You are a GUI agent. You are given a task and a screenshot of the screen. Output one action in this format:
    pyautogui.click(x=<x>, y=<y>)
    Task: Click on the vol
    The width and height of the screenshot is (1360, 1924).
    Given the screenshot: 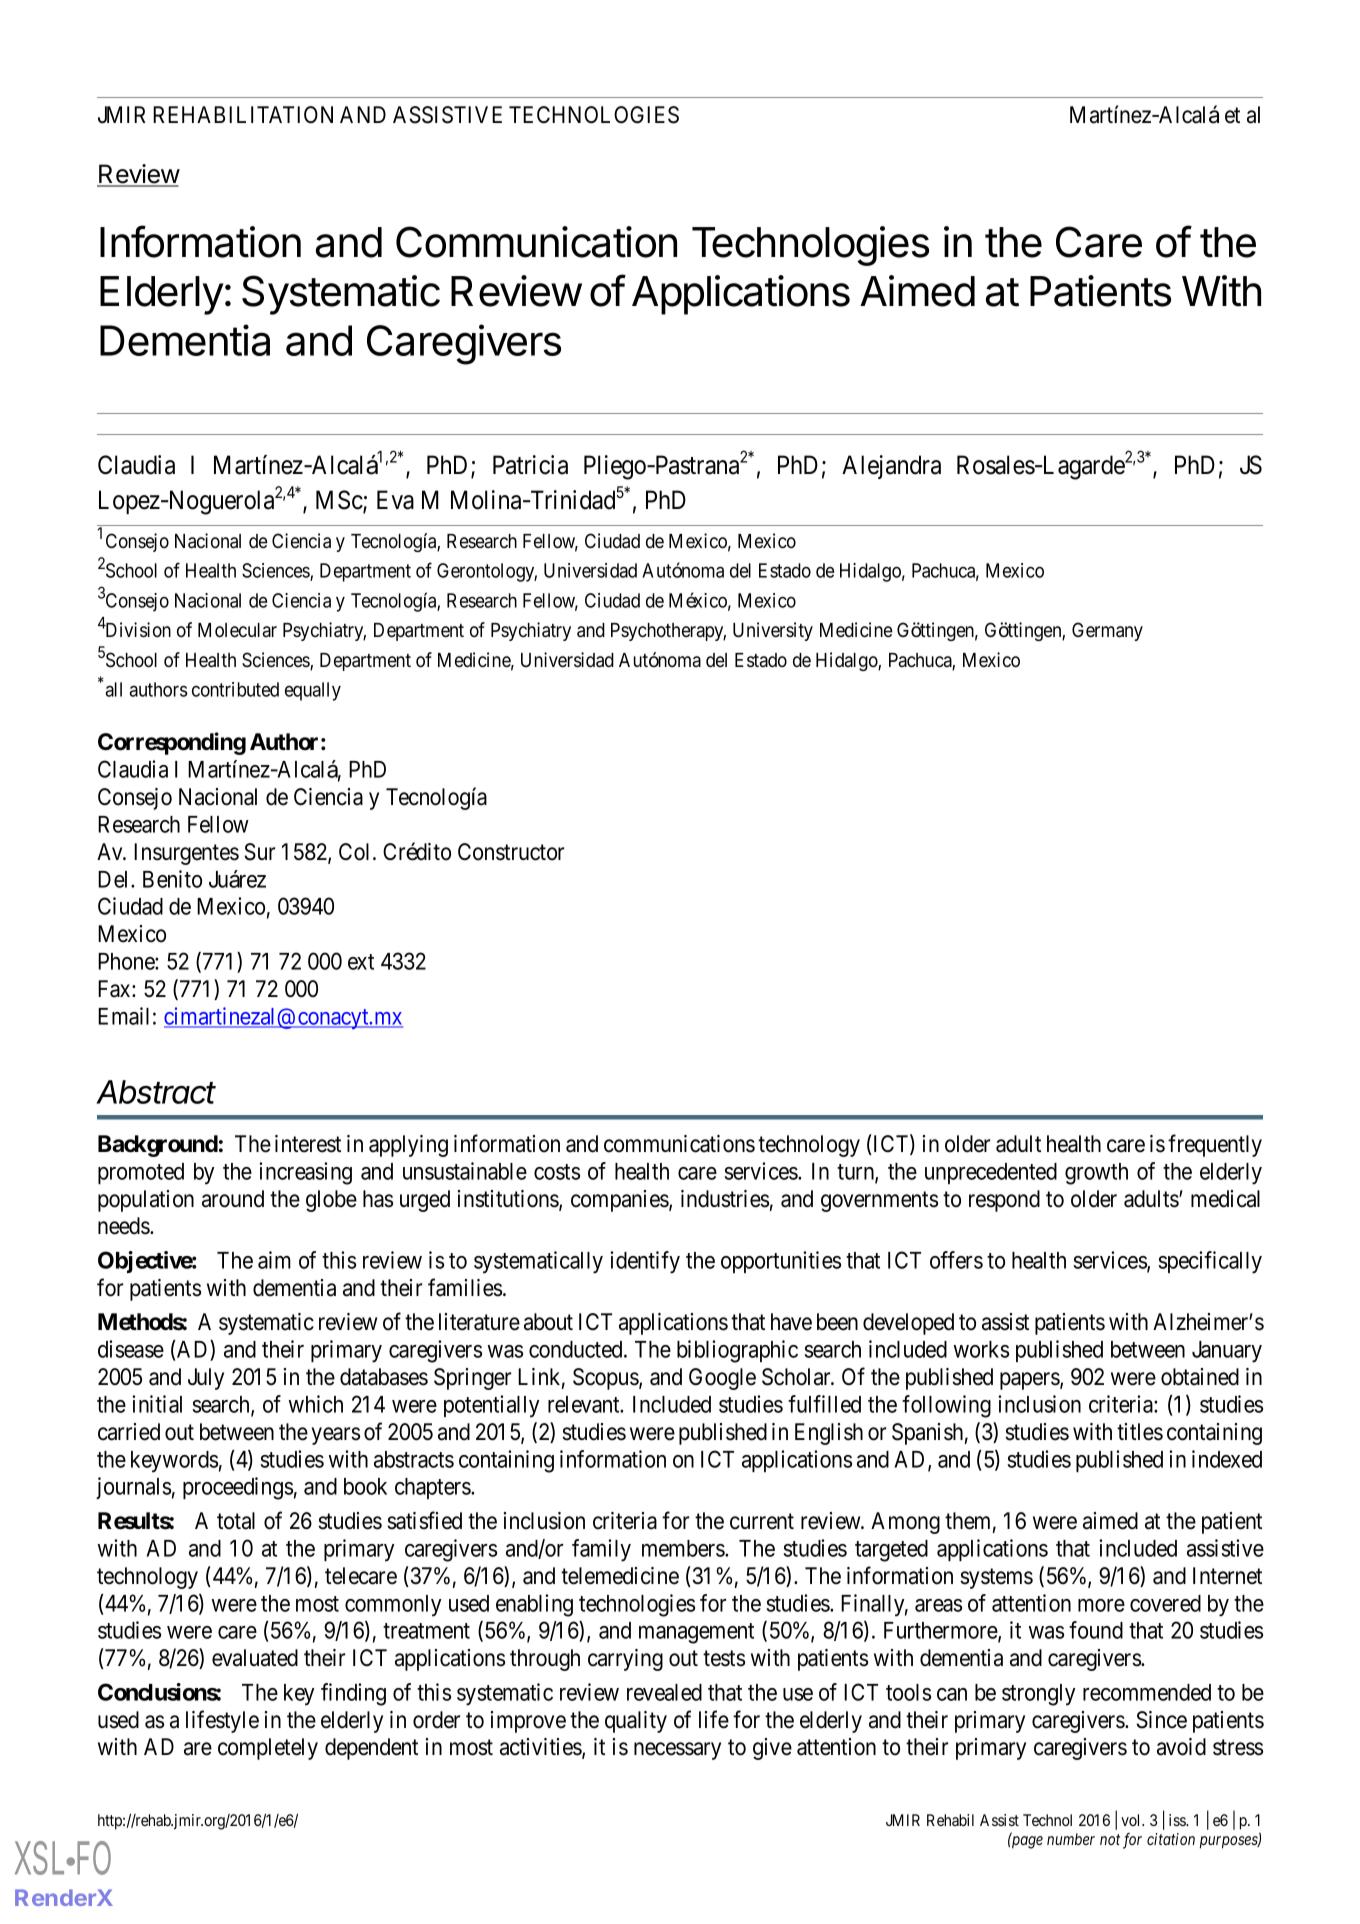 What is the action you would take?
    pyautogui.click(x=1132, y=1820)
